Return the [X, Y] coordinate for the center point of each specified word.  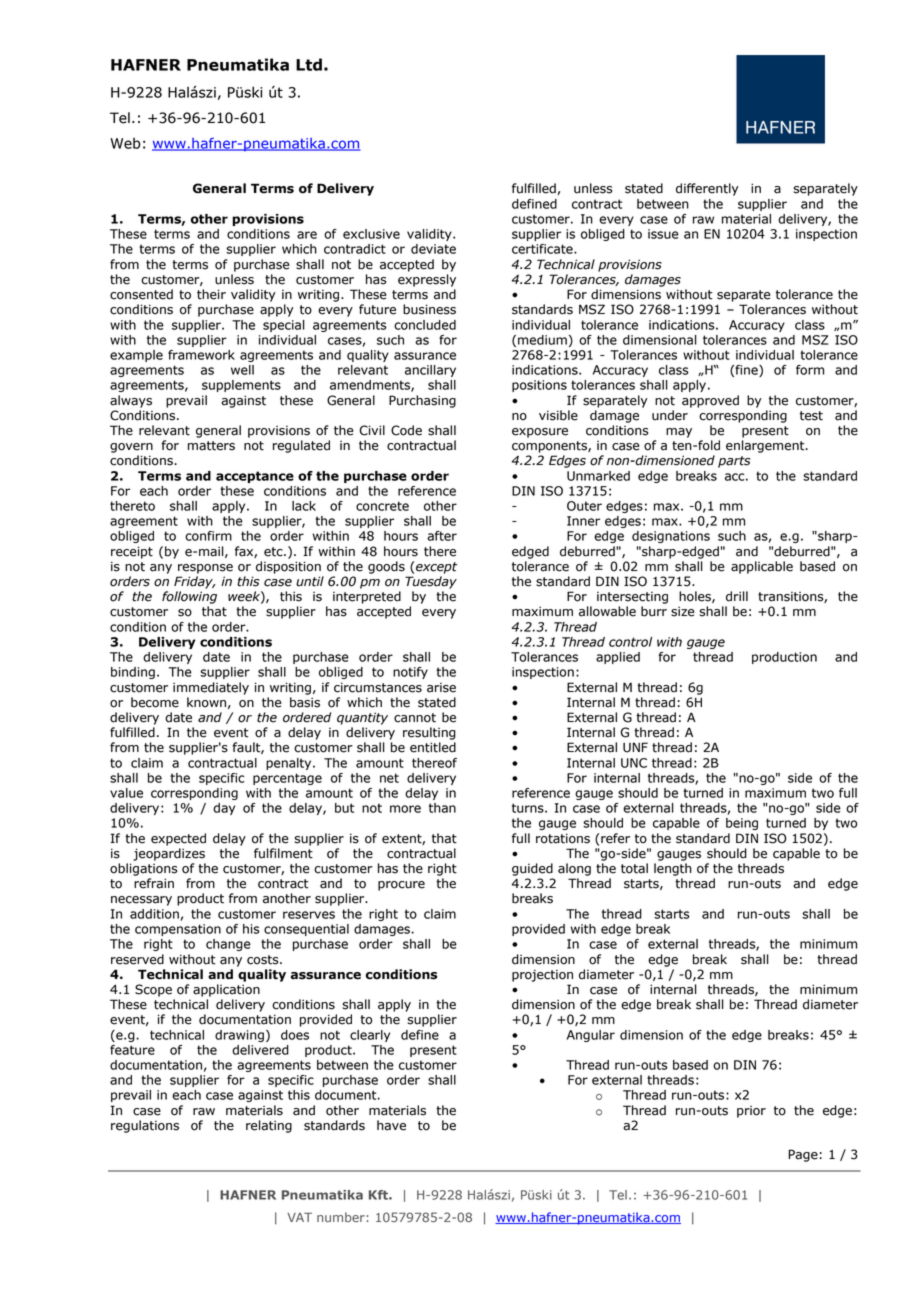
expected [178, 839]
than [442, 808]
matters [211, 446]
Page [803, 1155]
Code [406, 430]
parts [734, 462]
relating [269, 1126]
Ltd [309, 64]
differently [707, 189]
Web [125, 143]
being [742, 824]
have [391, 1125]
